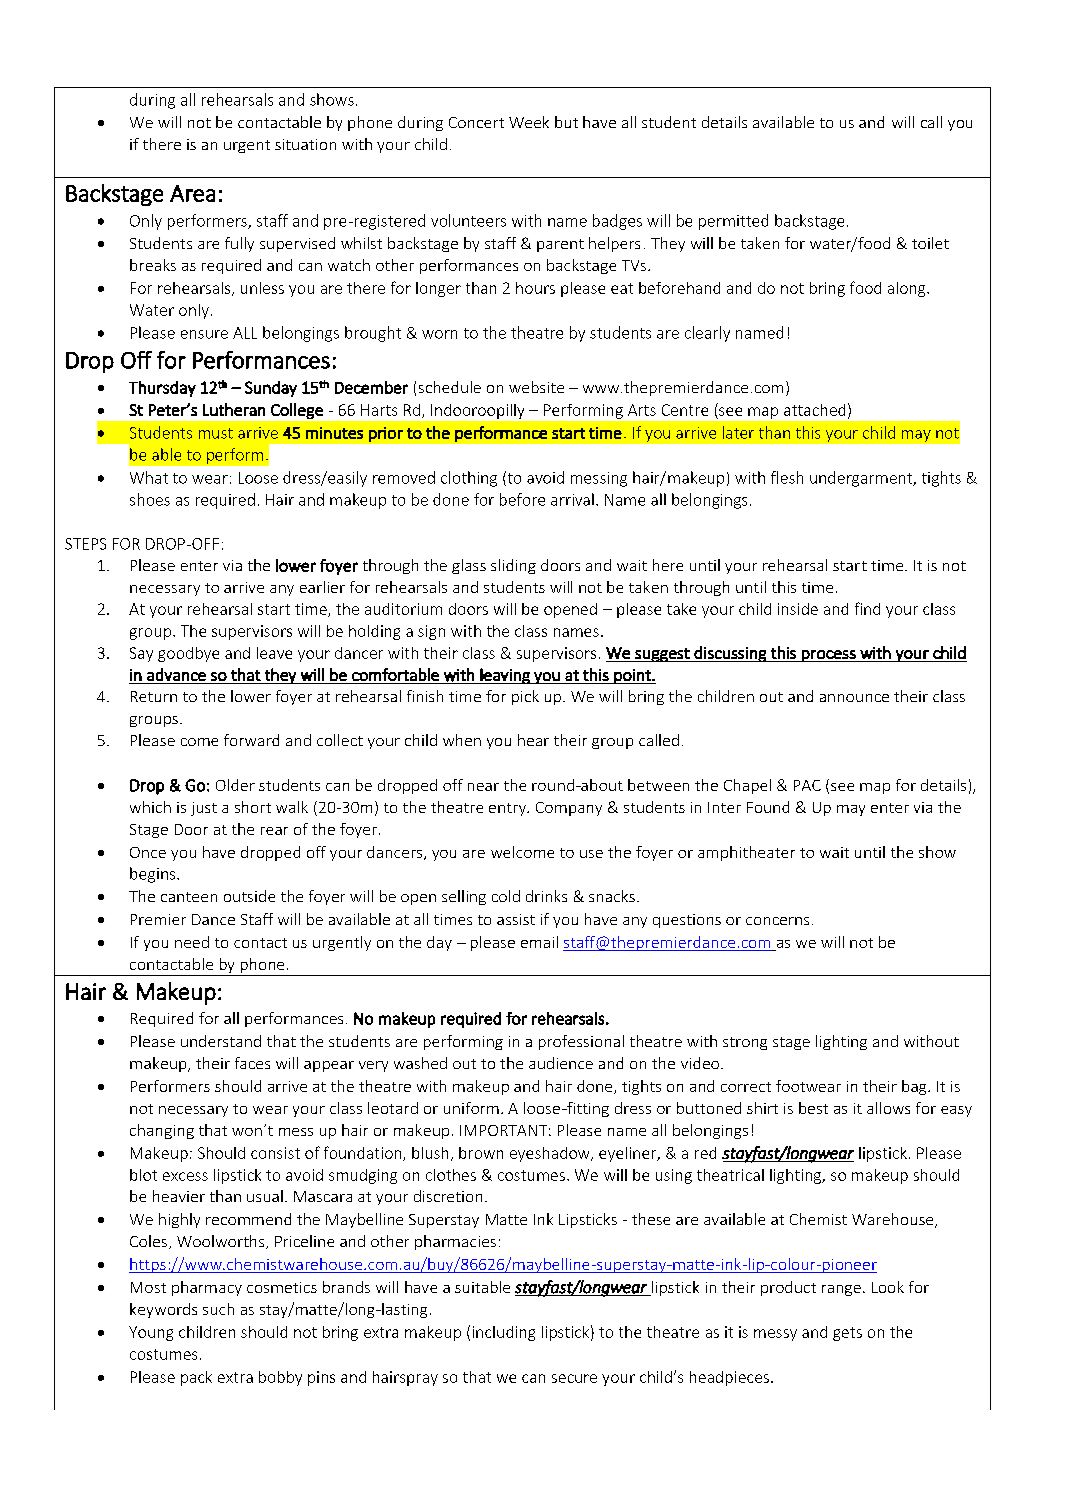 The image size is (1067, 1510). I want to click on Young, so click(151, 1333).
